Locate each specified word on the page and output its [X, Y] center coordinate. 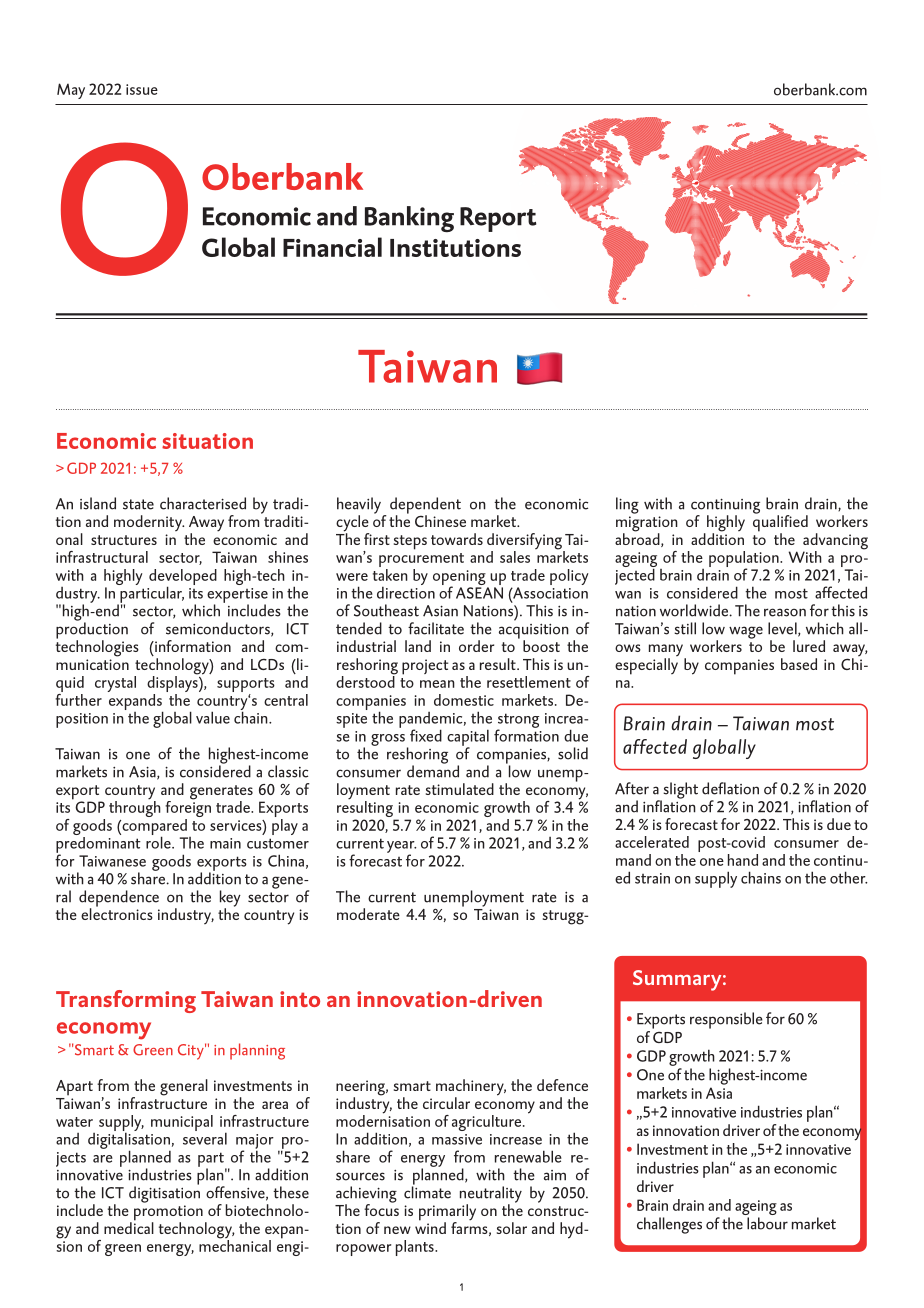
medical [129, 1227]
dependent [425, 506]
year [401, 848]
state [138, 504]
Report [498, 219]
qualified [780, 523]
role [159, 841]
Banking [409, 219]
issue [142, 89]
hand [743, 860]
